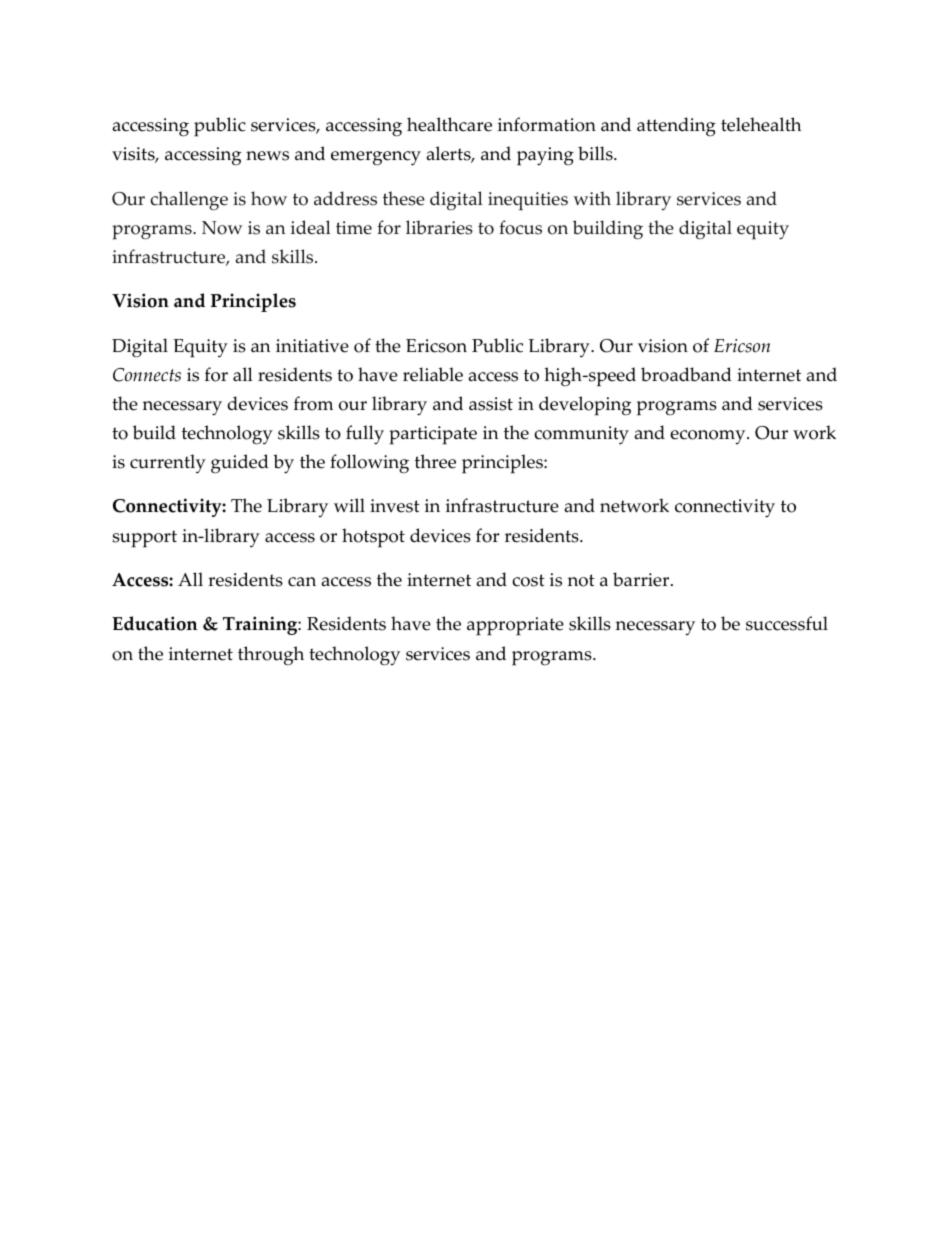  I want to click on news, so click(267, 156).
